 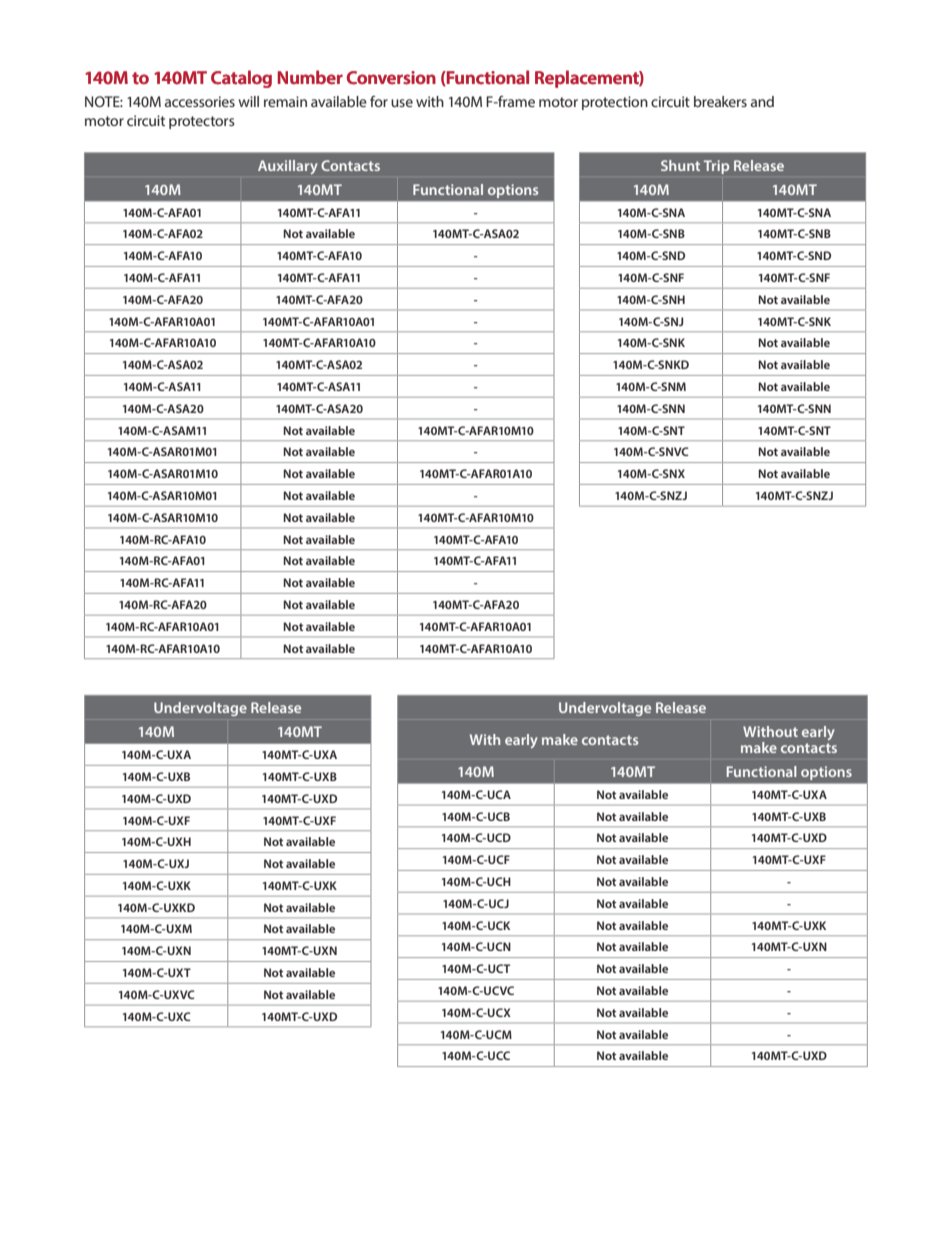 What do you see at coordinates (720, 101) in the screenshot?
I see `breakers` at bounding box center [720, 101].
